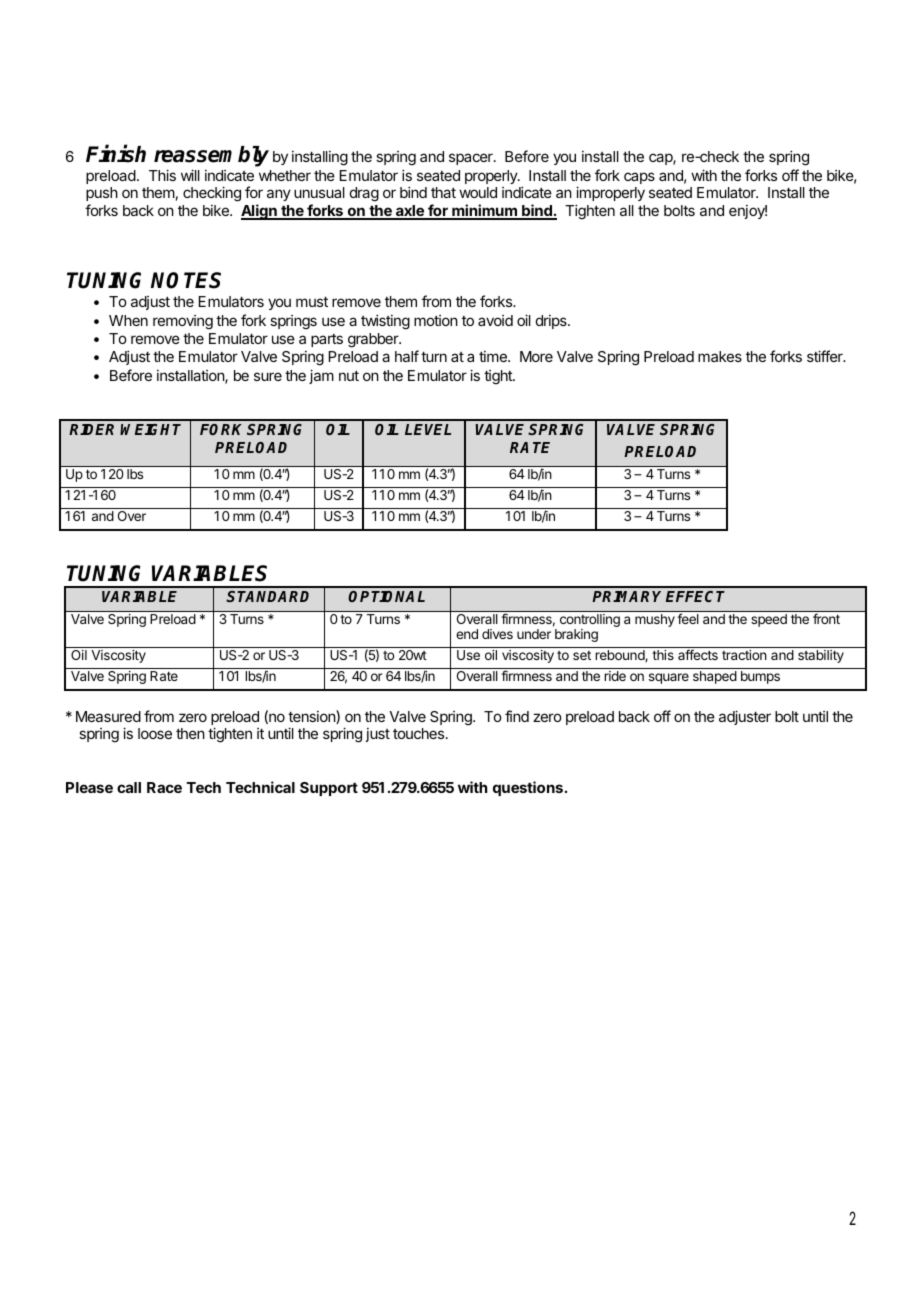 This document has height=1308, width=924. Describe the element at coordinates (467, 634) in the document. I see `end` at that location.
